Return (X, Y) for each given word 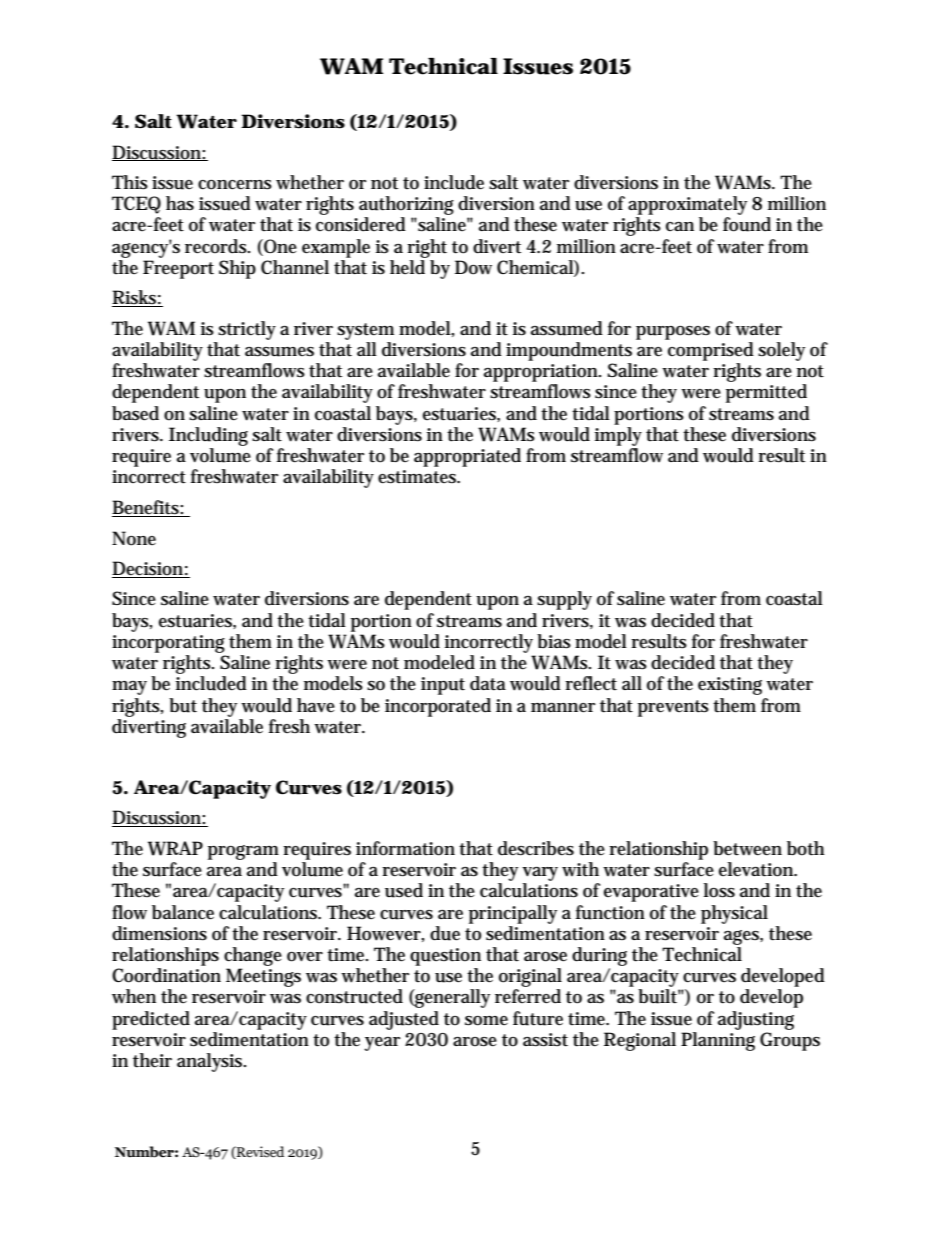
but (183, 705)
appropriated (467, 457)
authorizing (406, 205)
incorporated (438, 707)
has (180, 203)
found (747, 224)
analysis (211, 1062)
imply (618, 436)
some (486, 1021)
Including (208, 436)
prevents (673, 708)
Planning (718, 1041)
